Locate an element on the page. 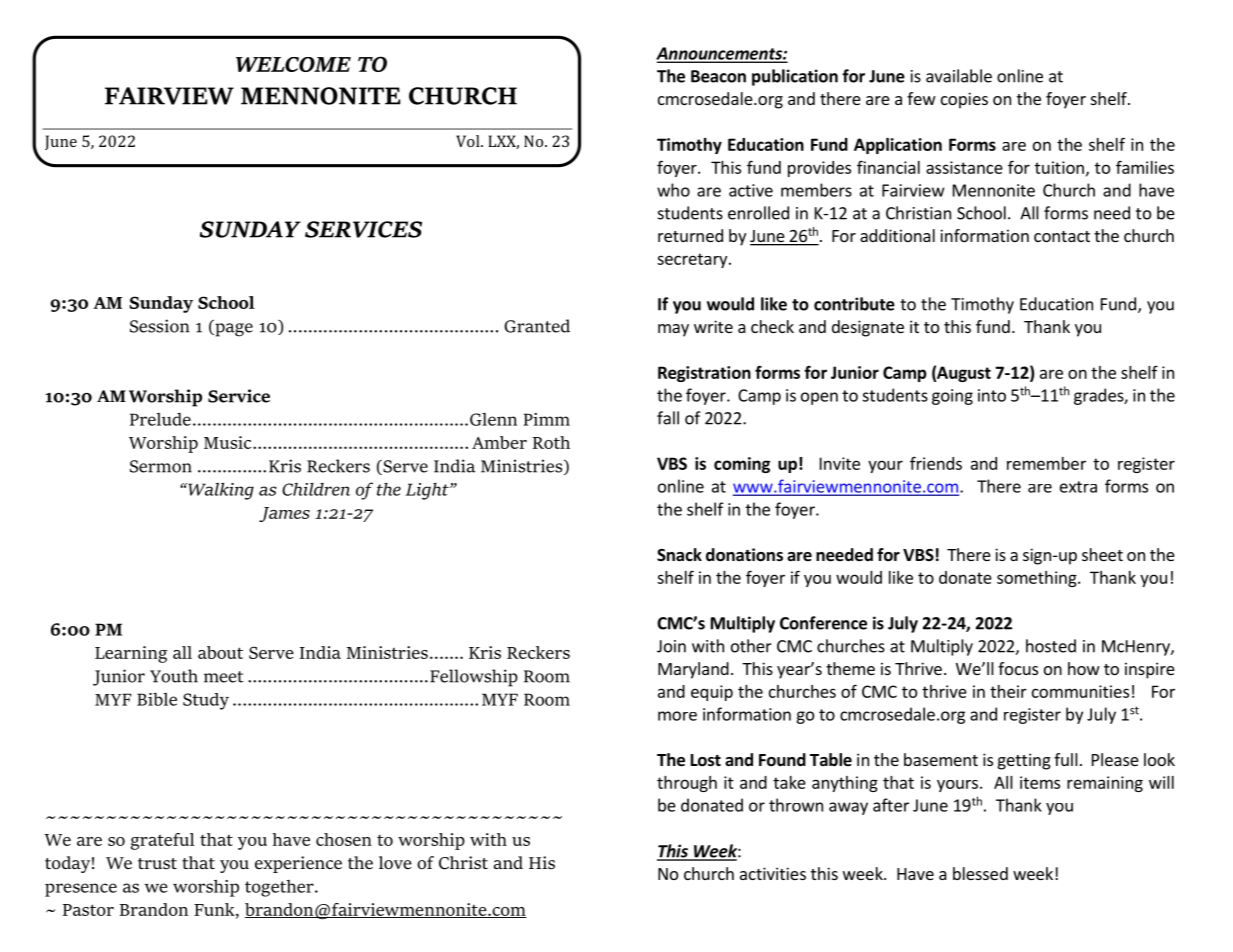 The width and height of the page is (1233, 952). blessed is located at coordinates (980, 873).
